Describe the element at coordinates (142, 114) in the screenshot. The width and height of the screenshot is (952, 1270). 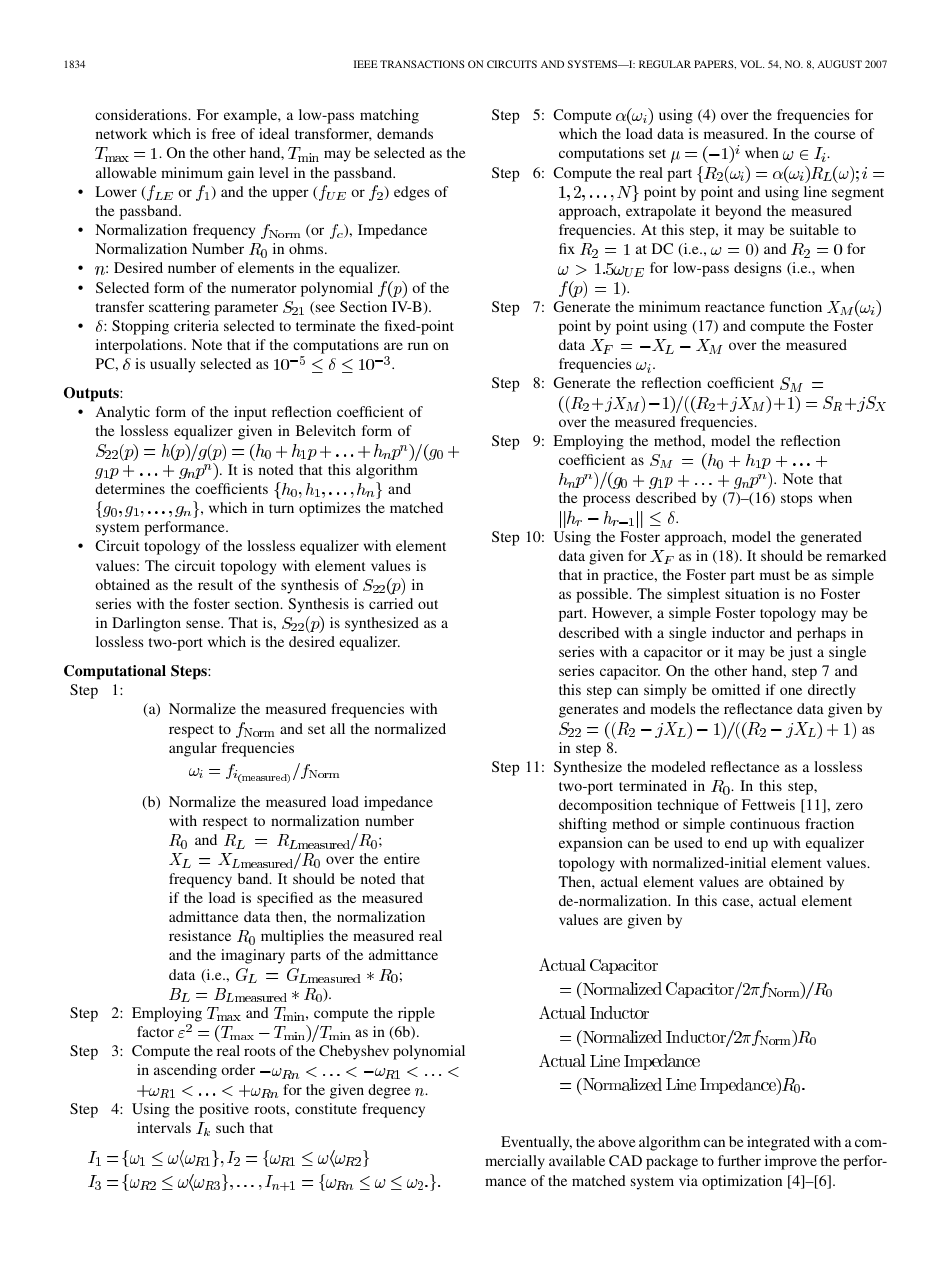
I see `considerations` at that location.
